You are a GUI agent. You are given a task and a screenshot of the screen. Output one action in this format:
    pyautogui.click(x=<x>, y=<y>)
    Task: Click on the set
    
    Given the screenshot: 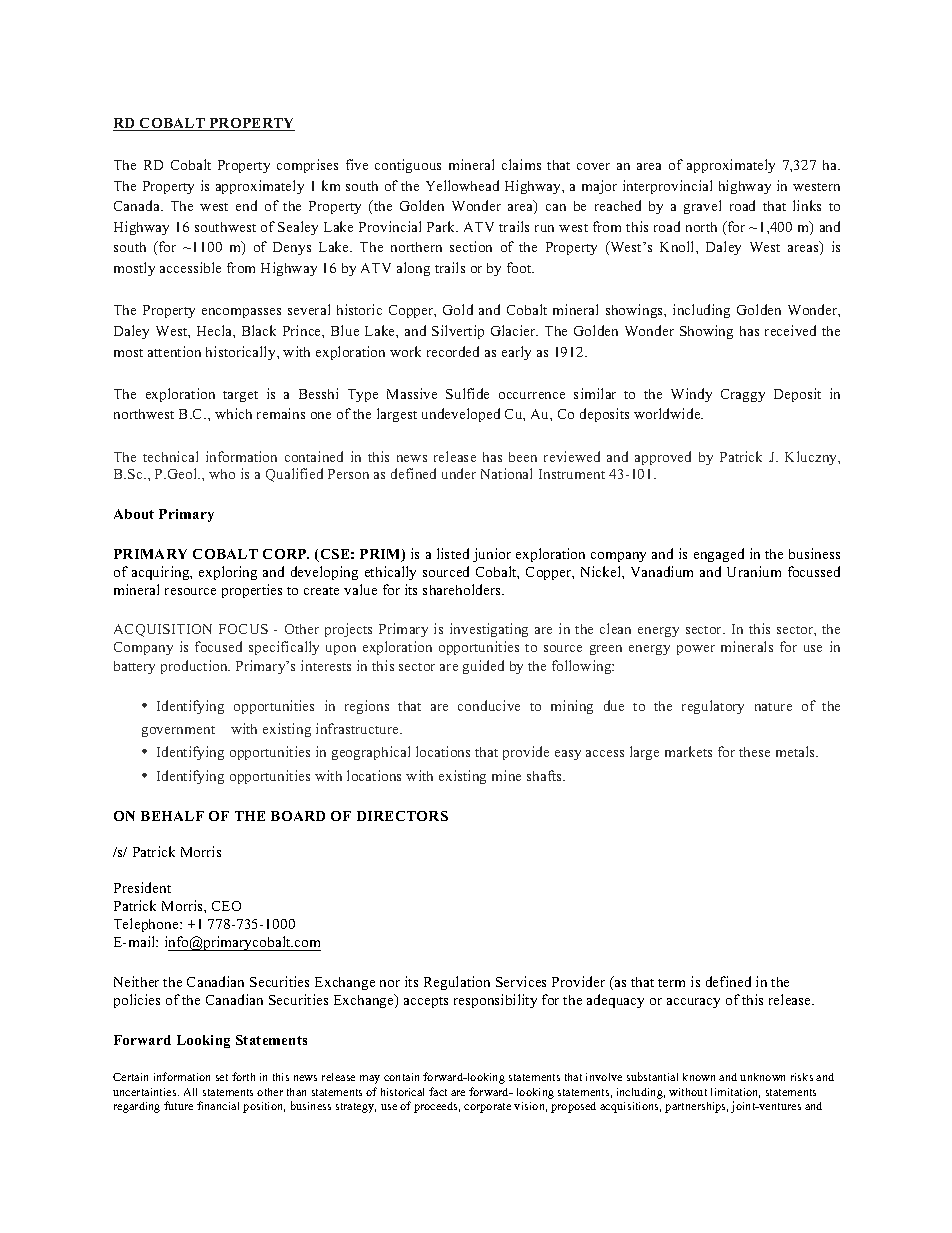 What is the action you would take?
    pyautogui.click(x=222, y=1077)
